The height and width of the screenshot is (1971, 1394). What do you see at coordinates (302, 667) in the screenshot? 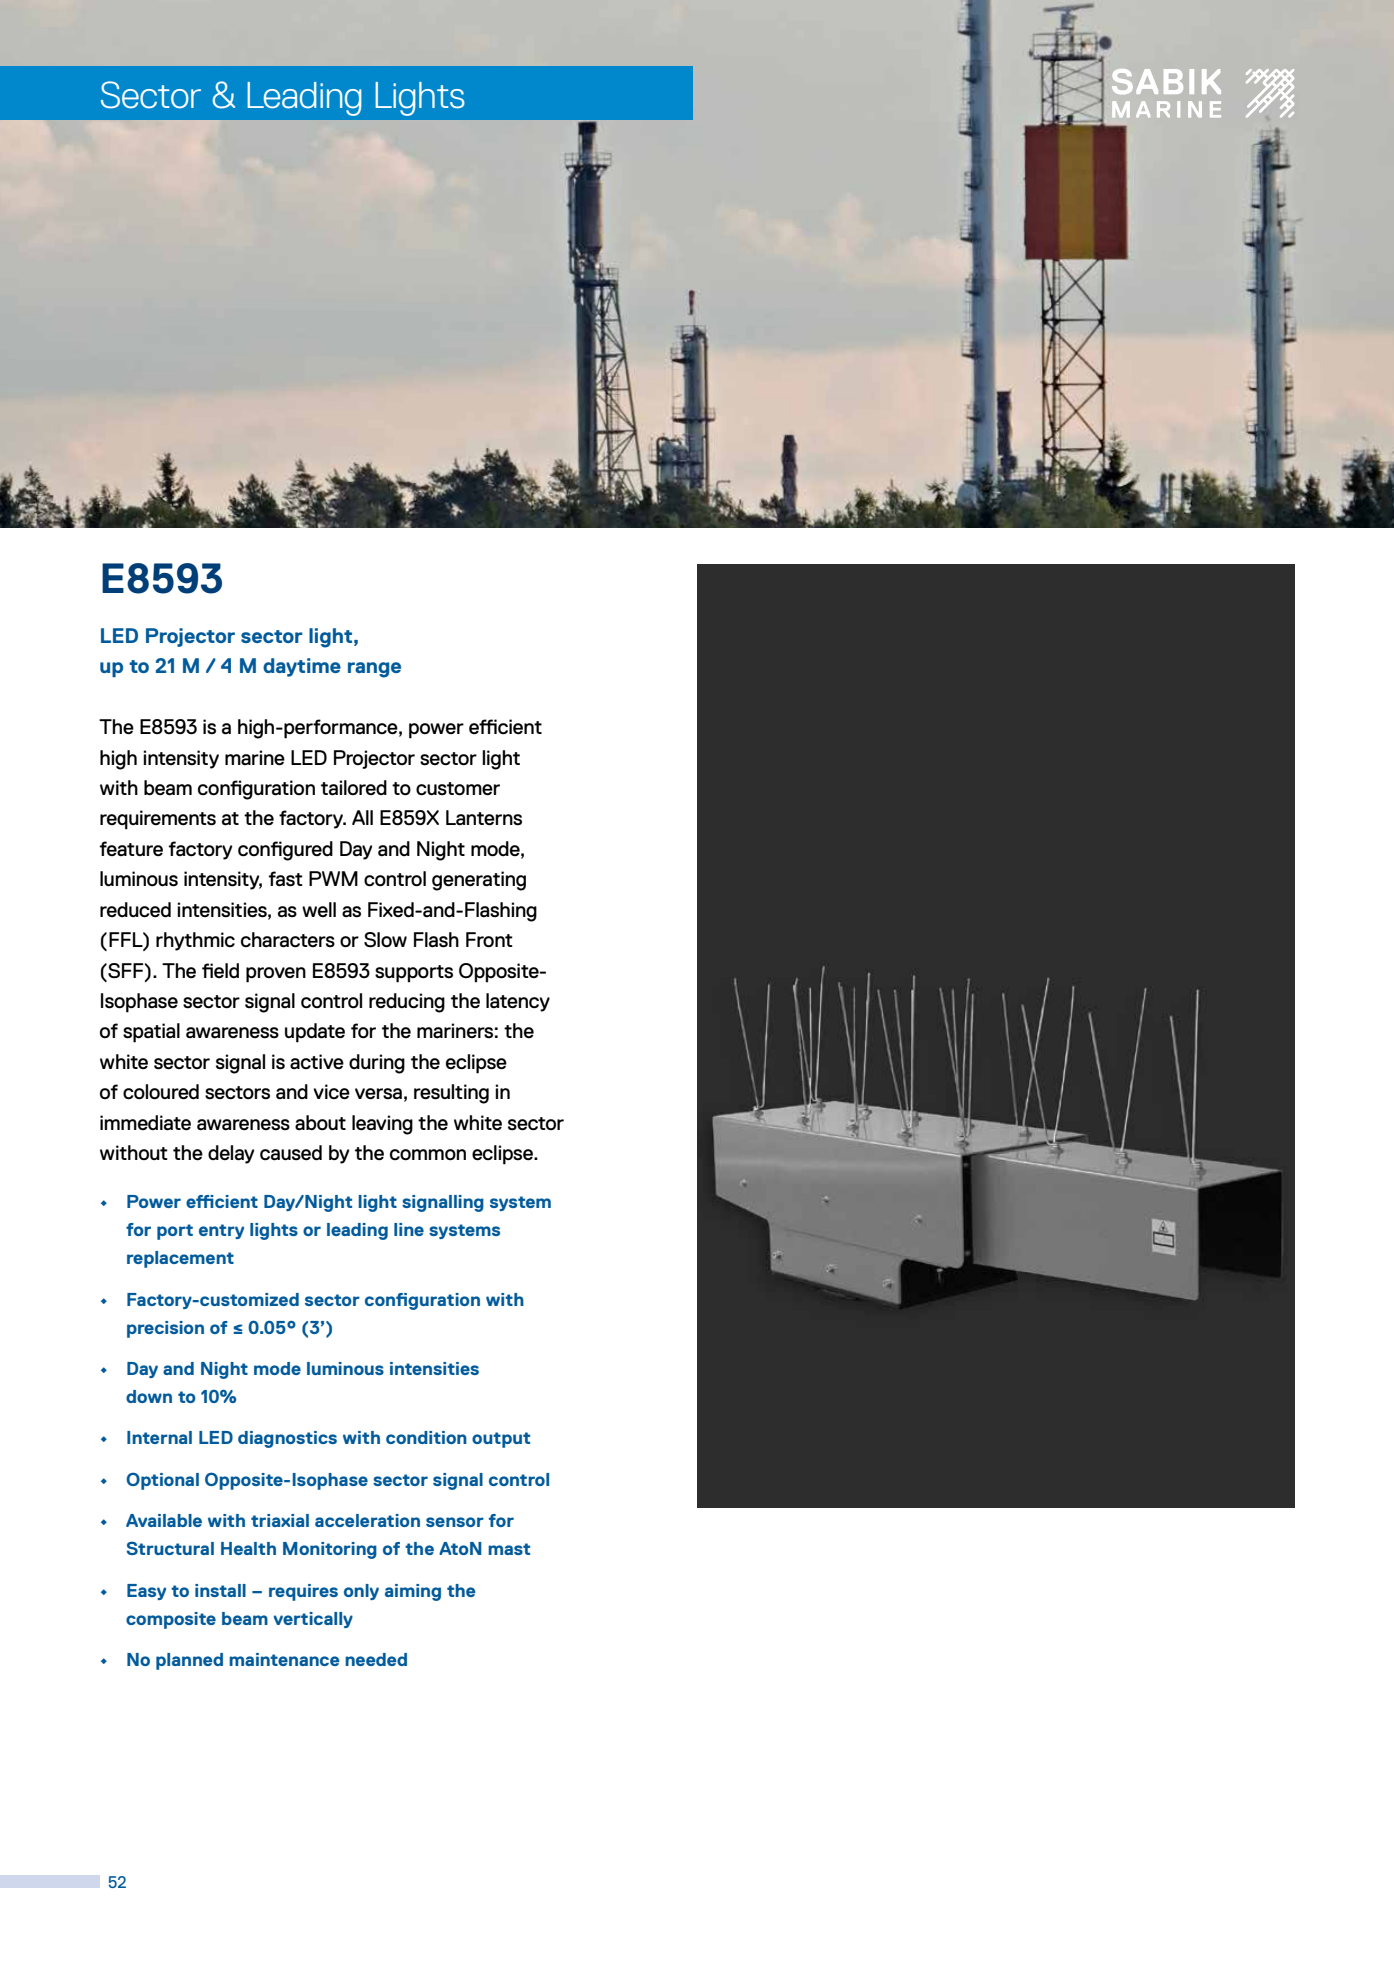
I see `daytime` at bounding box center [302, 667].
